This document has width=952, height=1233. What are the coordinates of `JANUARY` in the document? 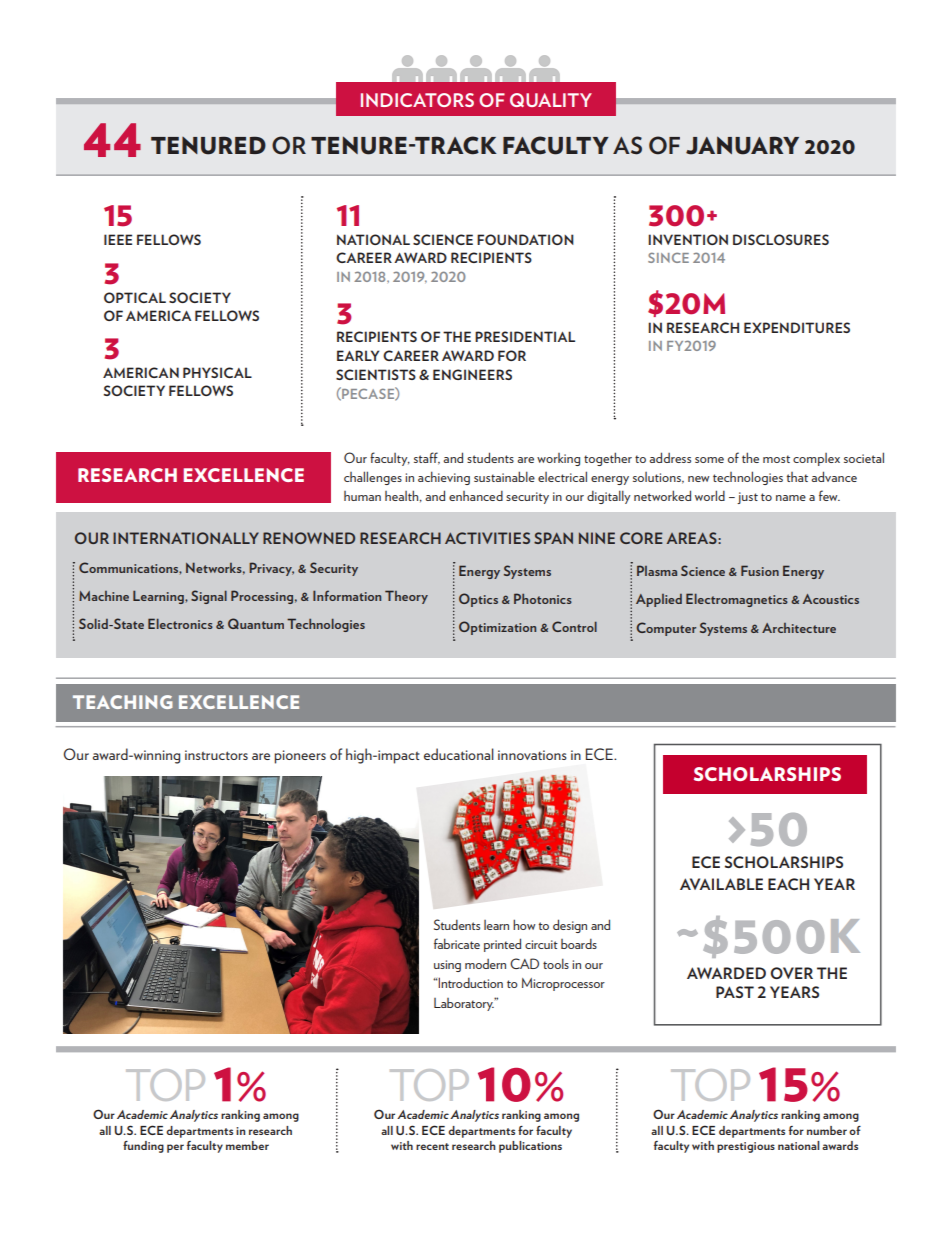 It's located at (742, 145).
